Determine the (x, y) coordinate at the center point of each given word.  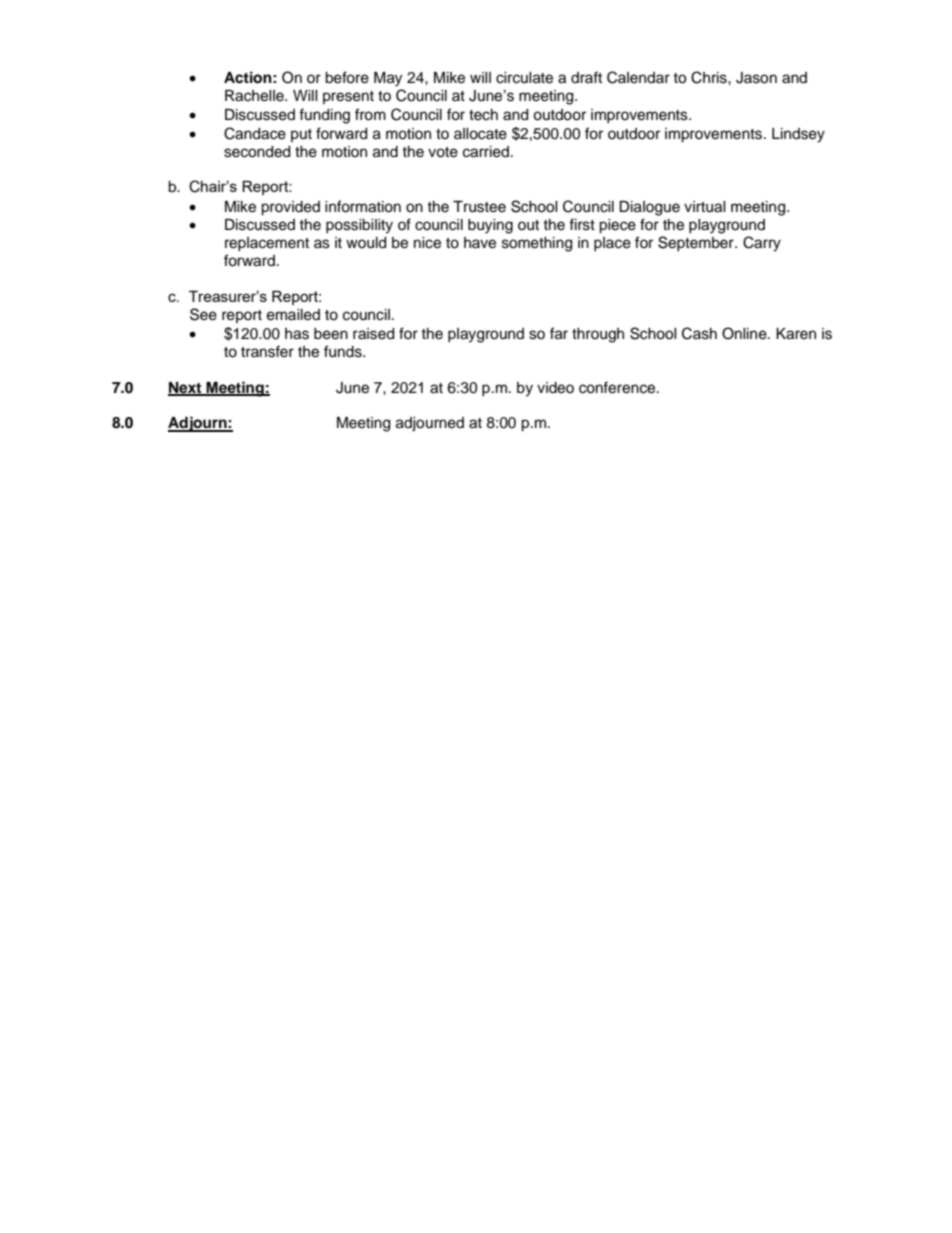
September (697, 243)
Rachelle (255, 96)
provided (290, 208)
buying (490, 226)
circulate (524, 78)
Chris (710, 77)
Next (186, 388)
